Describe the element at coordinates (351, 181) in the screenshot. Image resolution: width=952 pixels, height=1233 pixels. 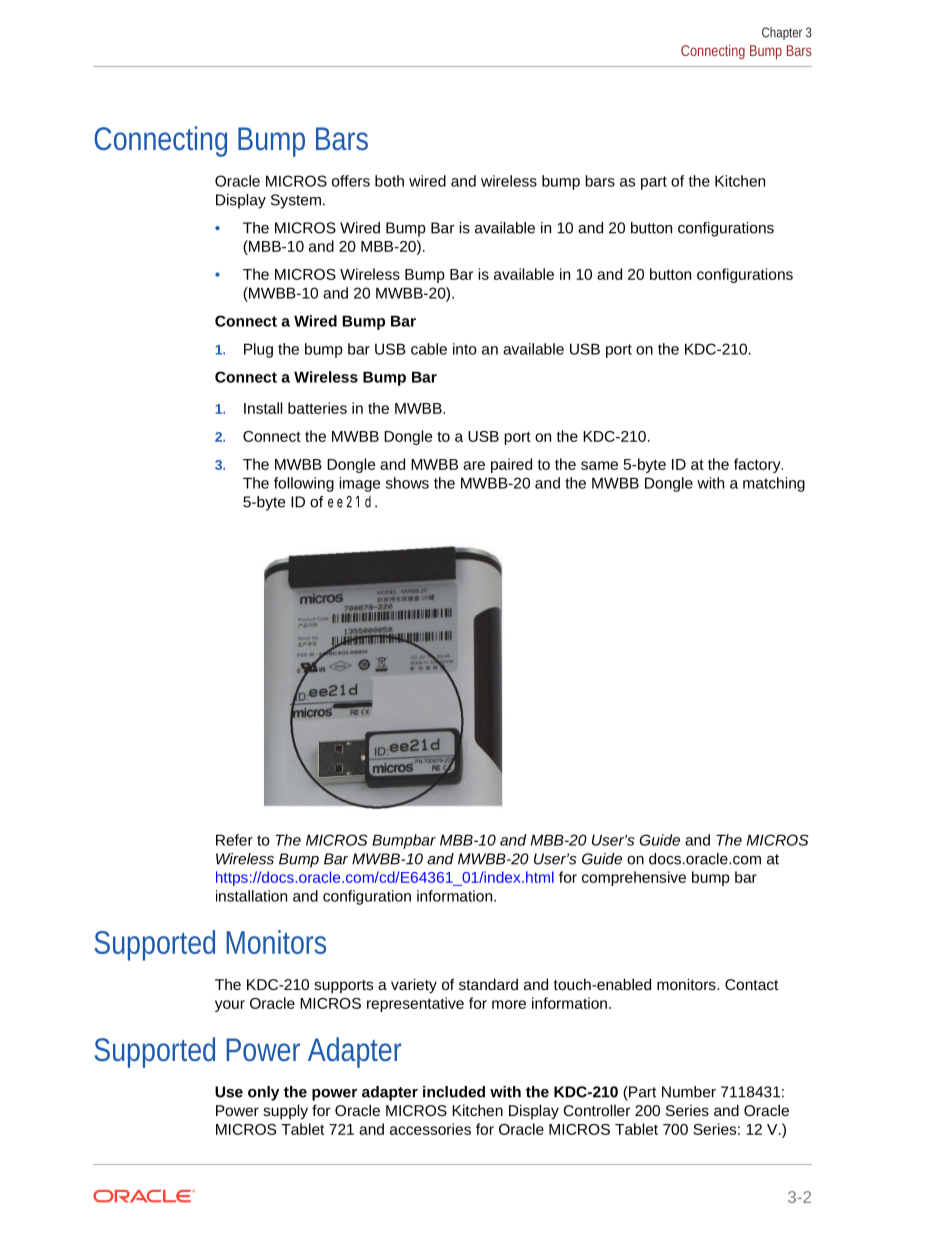
I see `offers` at that location.
